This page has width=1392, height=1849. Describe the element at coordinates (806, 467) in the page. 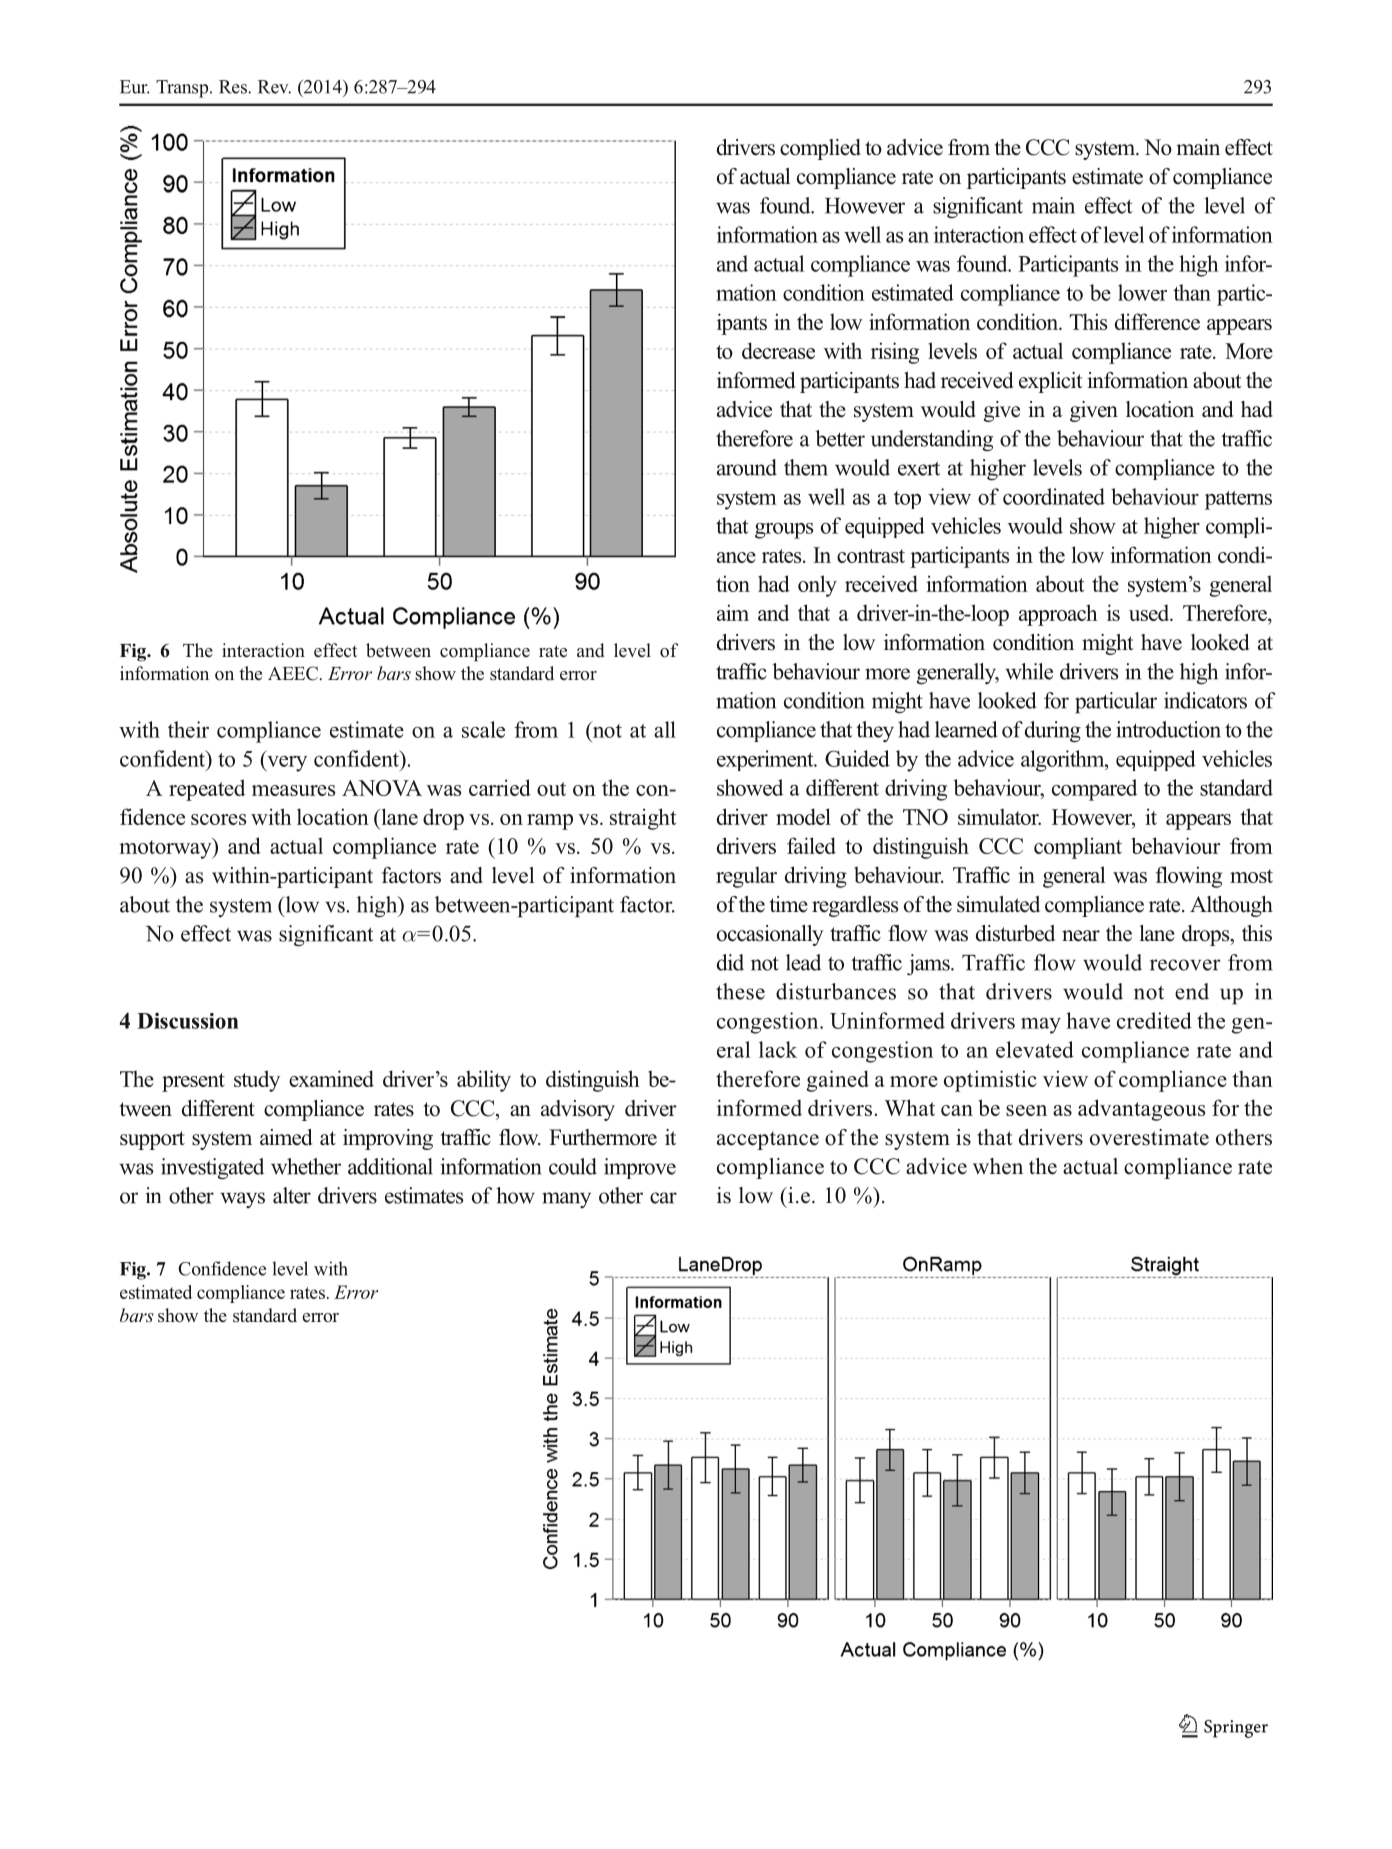

I see `them` at that location.
